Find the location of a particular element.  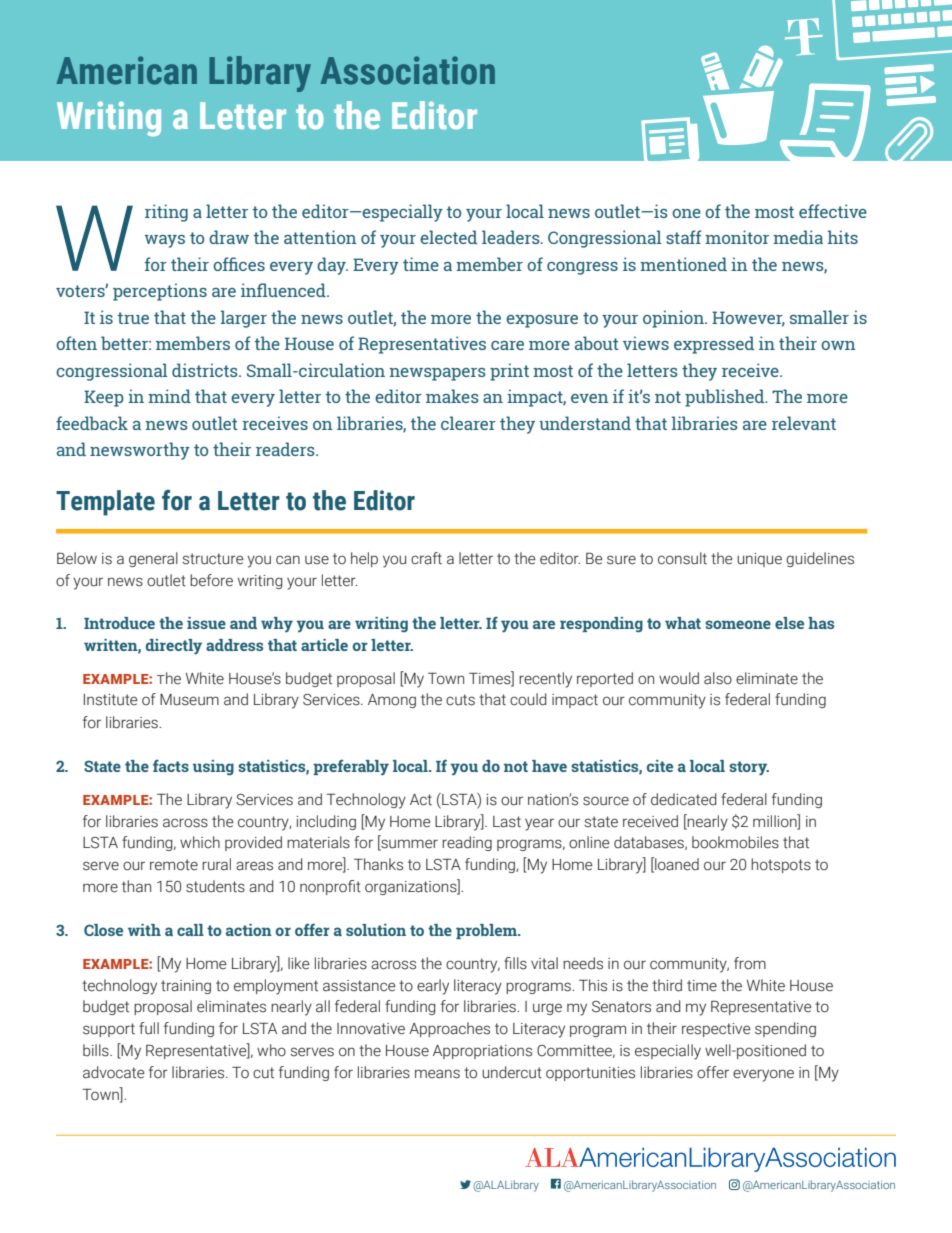

monitor is located at coordinates (737, 237).
